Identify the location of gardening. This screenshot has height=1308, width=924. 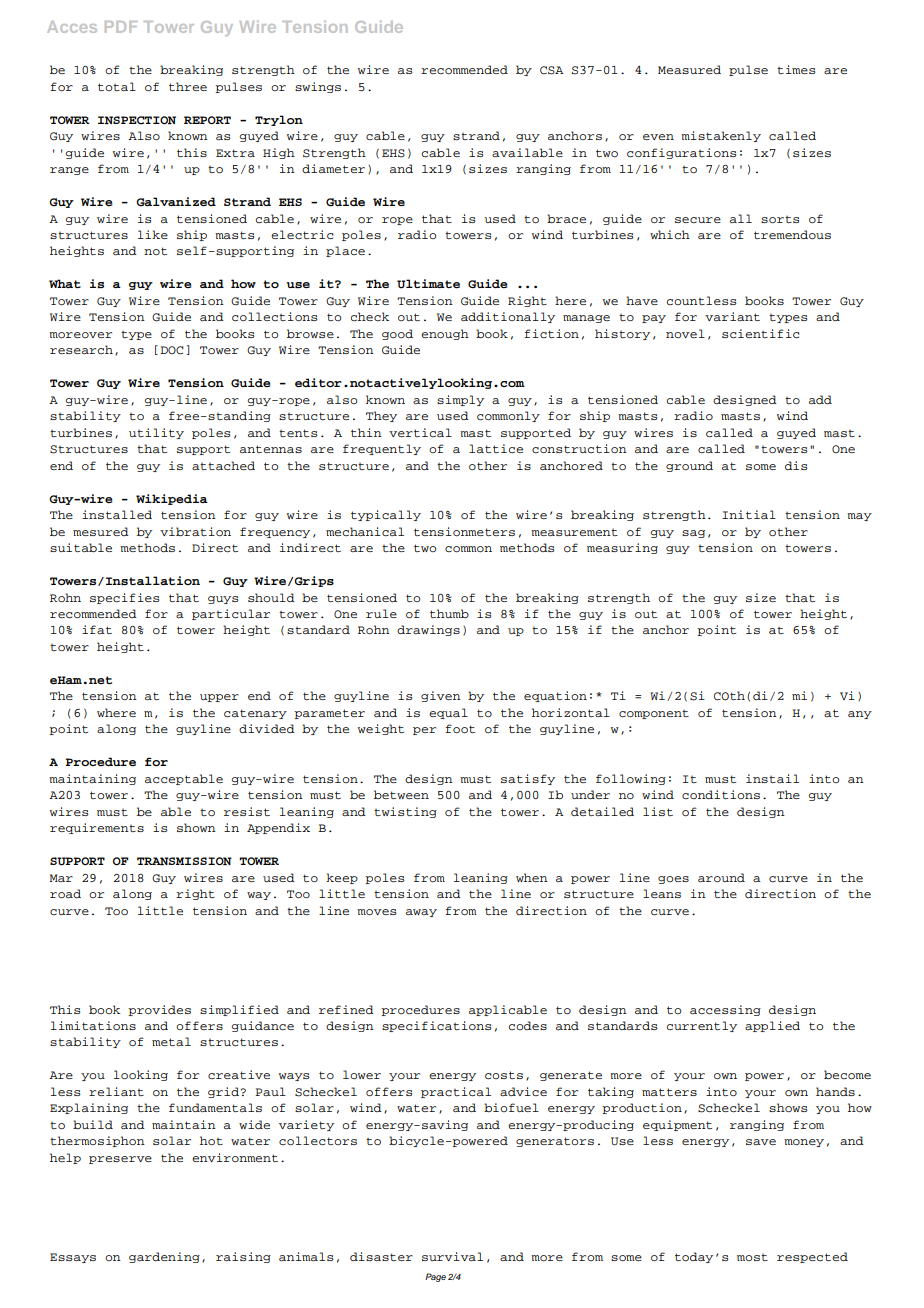
(164, 1257).
